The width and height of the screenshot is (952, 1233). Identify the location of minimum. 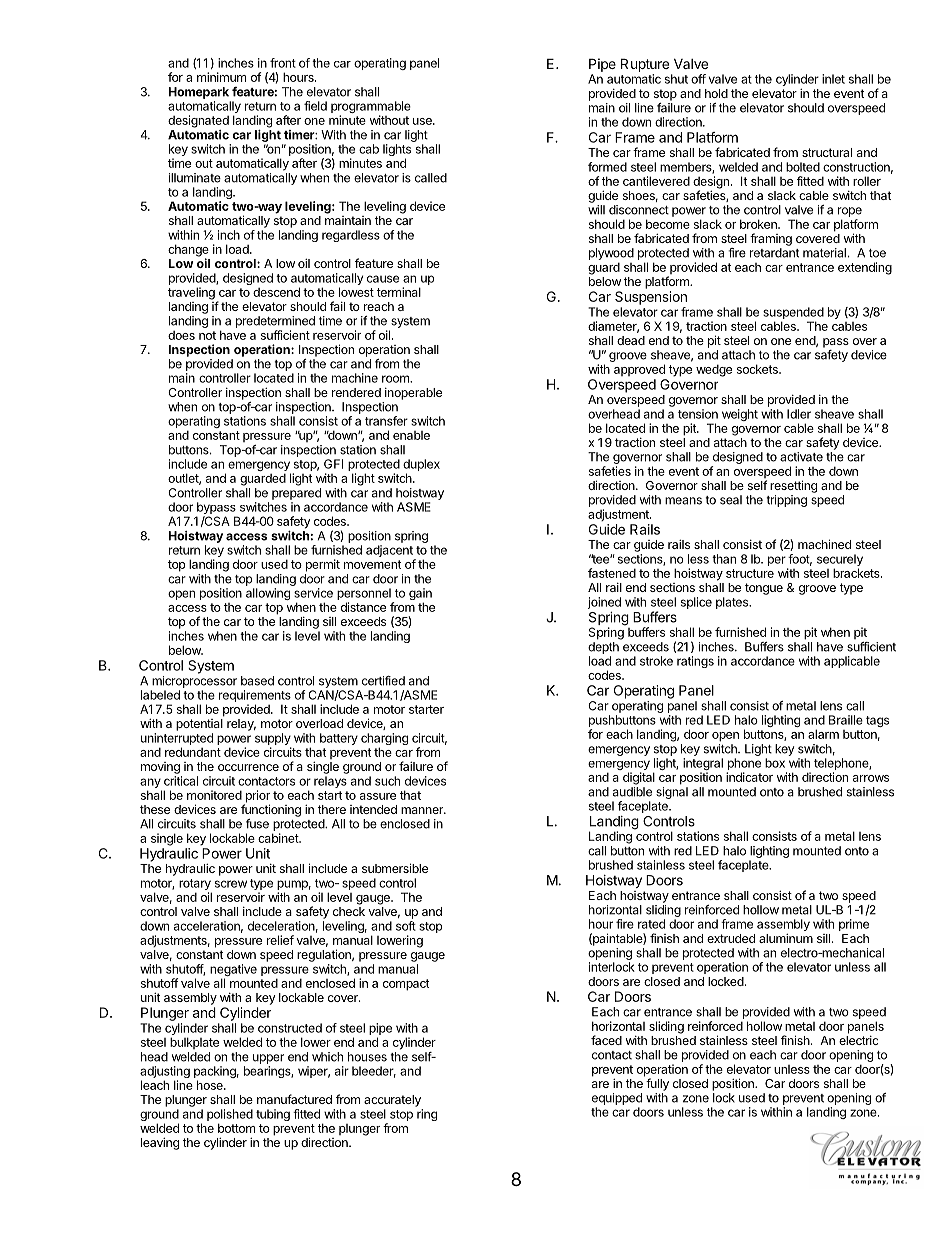
(221, 77).
